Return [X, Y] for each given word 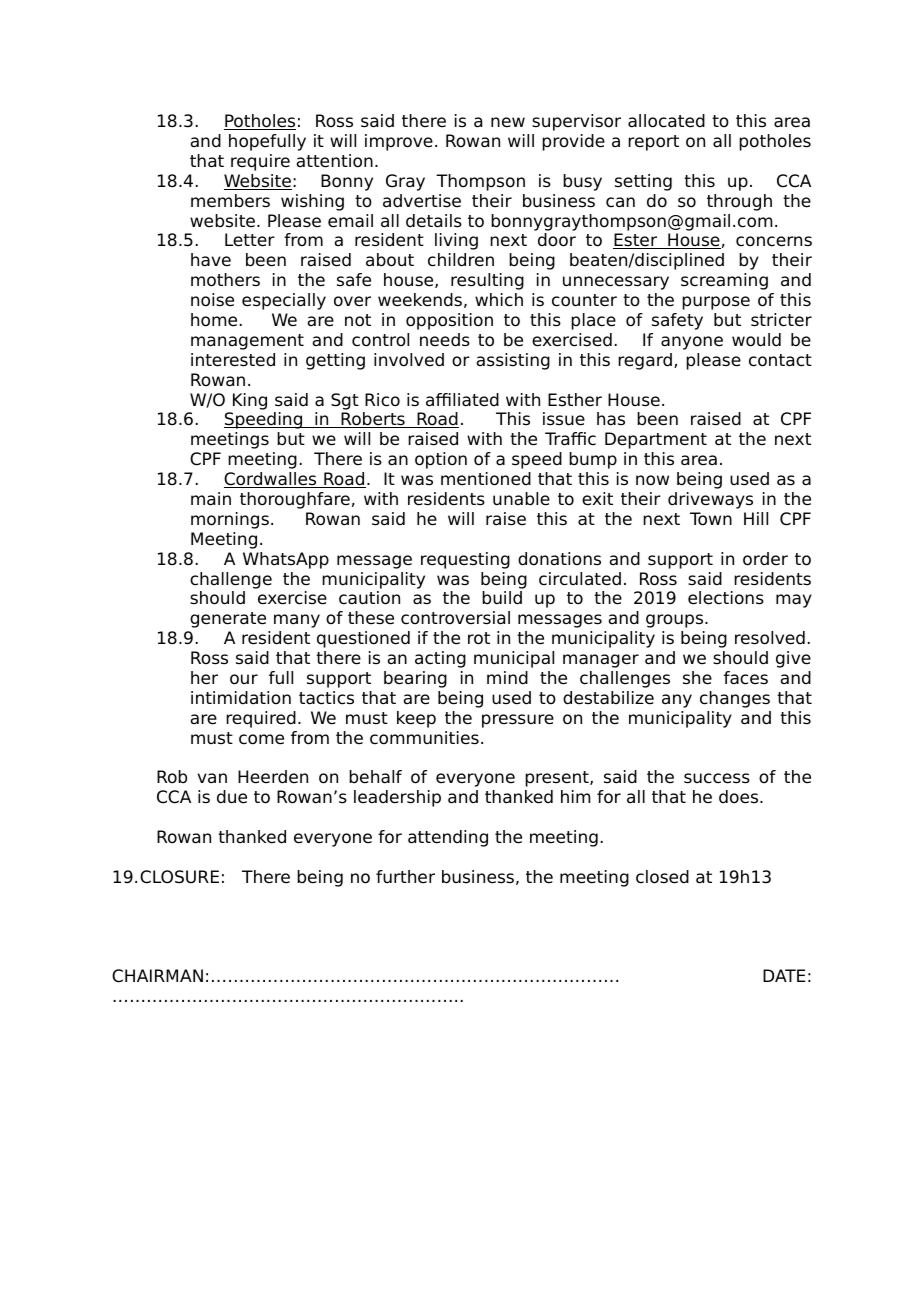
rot [479, 638]
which [499, 300]
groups [676, 621]
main [211, 499]
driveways [710, 500]
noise [212, 300]
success [717, 778]
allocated [666, 121]
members [230, 201]
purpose [716, 303]
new [508, 122]
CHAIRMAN [157, 976]
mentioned [486, 479]
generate [228, 620]
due [232, 797]
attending [448, 838]
